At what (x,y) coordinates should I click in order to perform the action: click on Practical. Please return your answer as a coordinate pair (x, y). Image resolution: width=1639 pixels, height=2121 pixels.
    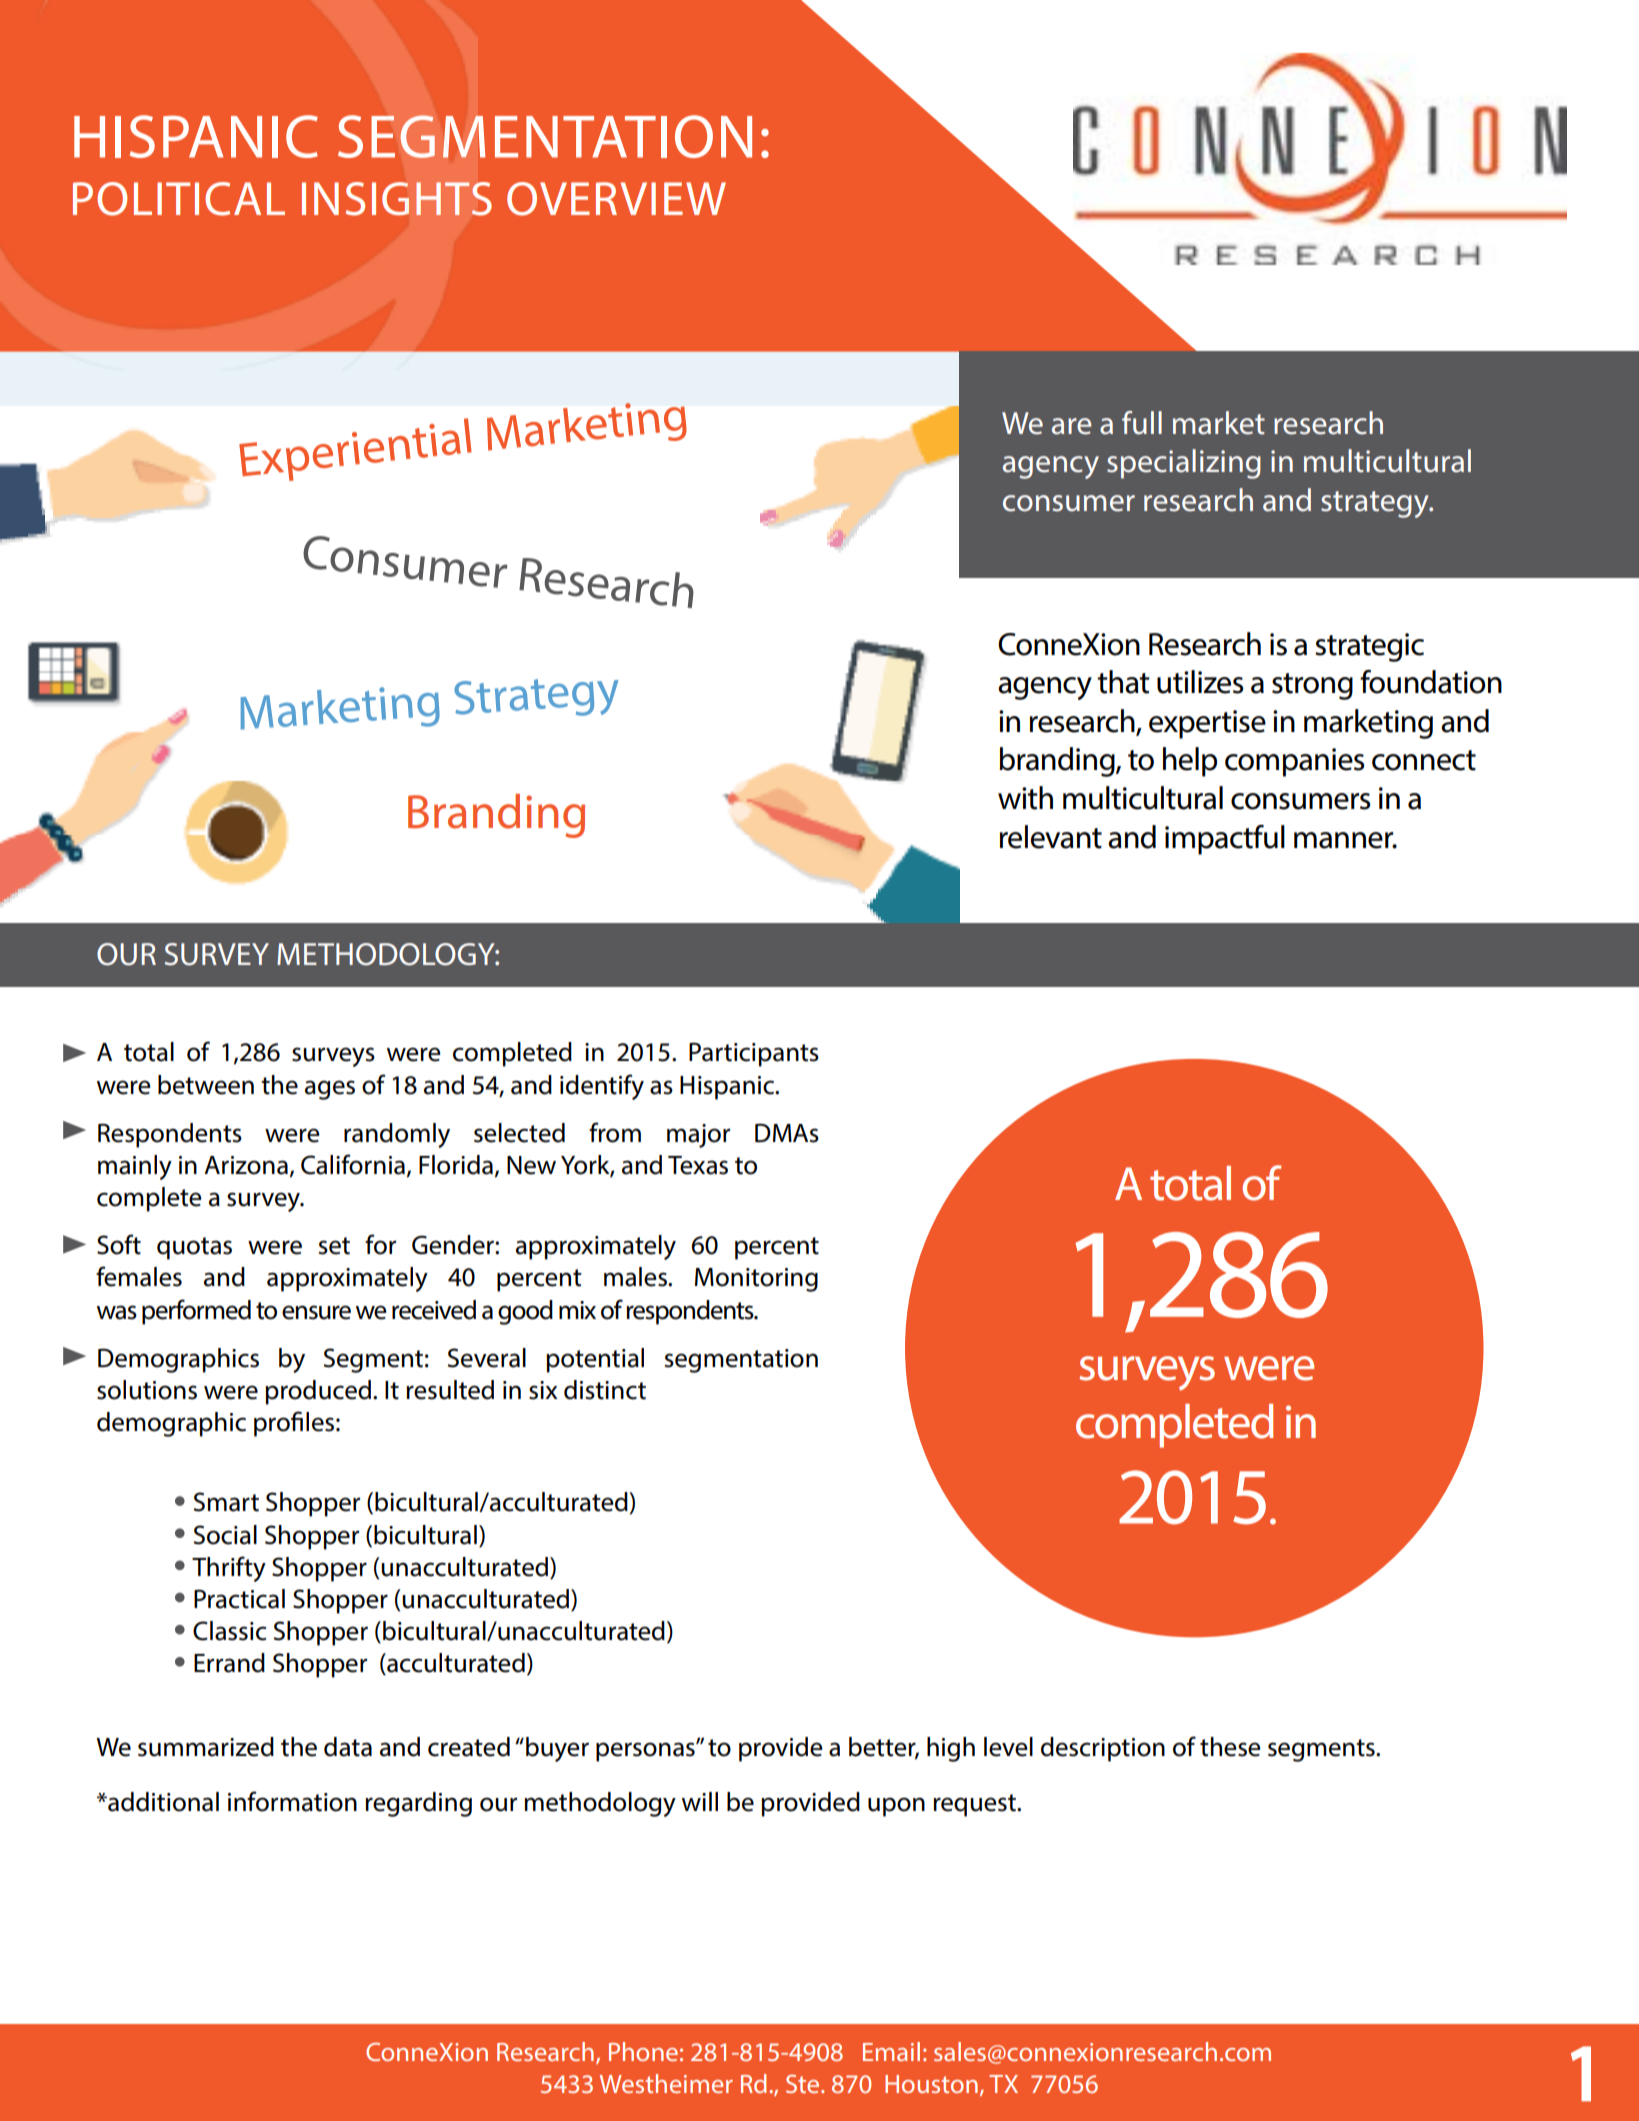
    Looking at the image, I should click on (239, 1599).
